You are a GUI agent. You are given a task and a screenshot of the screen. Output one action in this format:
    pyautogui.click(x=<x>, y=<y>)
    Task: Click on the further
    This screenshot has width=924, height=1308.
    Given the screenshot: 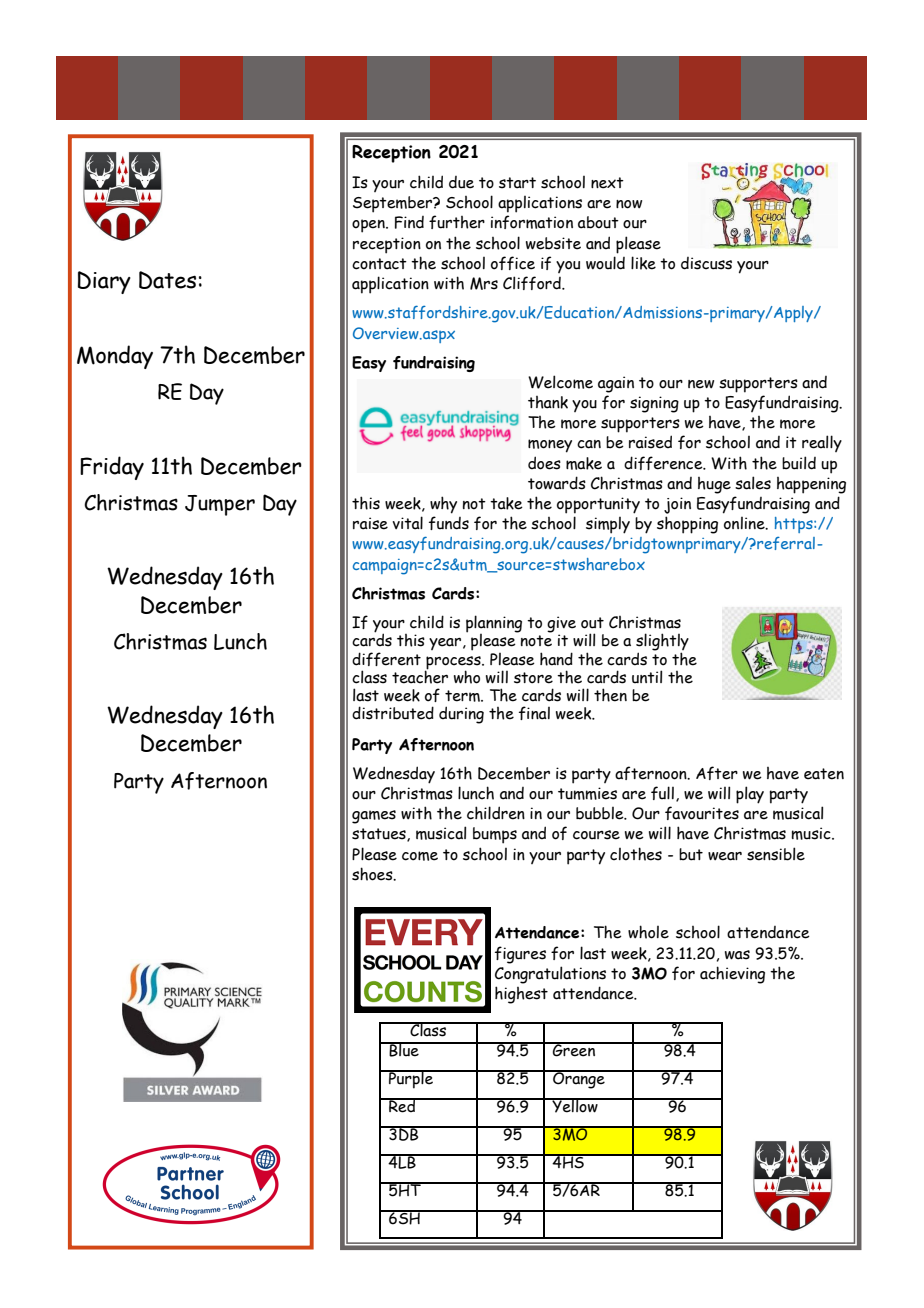 What is the action you would take?
    pyautogui.click(x=457, y=222)
